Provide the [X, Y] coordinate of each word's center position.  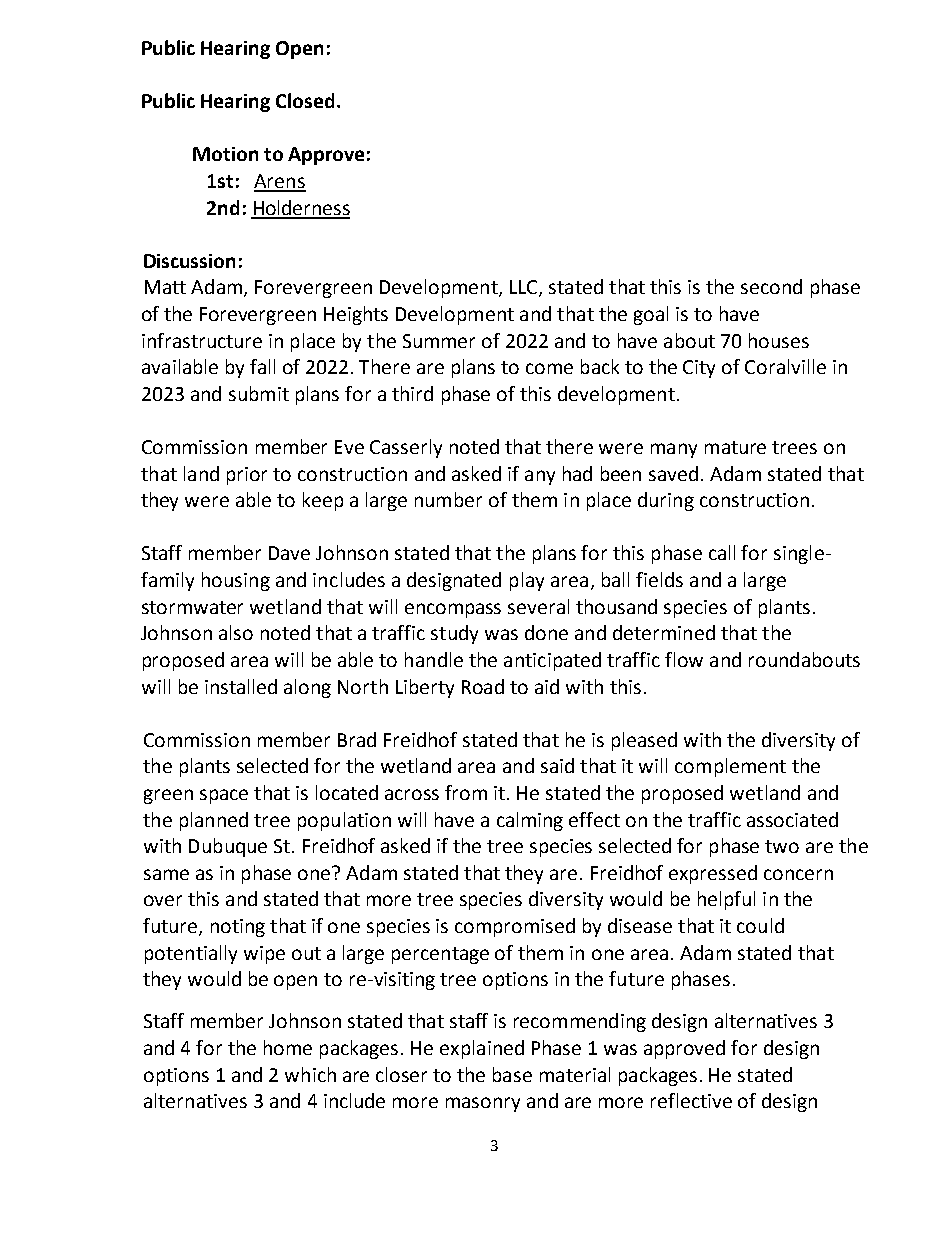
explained [482, 1049]
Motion [225, 154]
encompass [453, 610]
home [288, 1047]
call [722, 552]
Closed [305, 100]
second [771, 286]
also [236, 632]
